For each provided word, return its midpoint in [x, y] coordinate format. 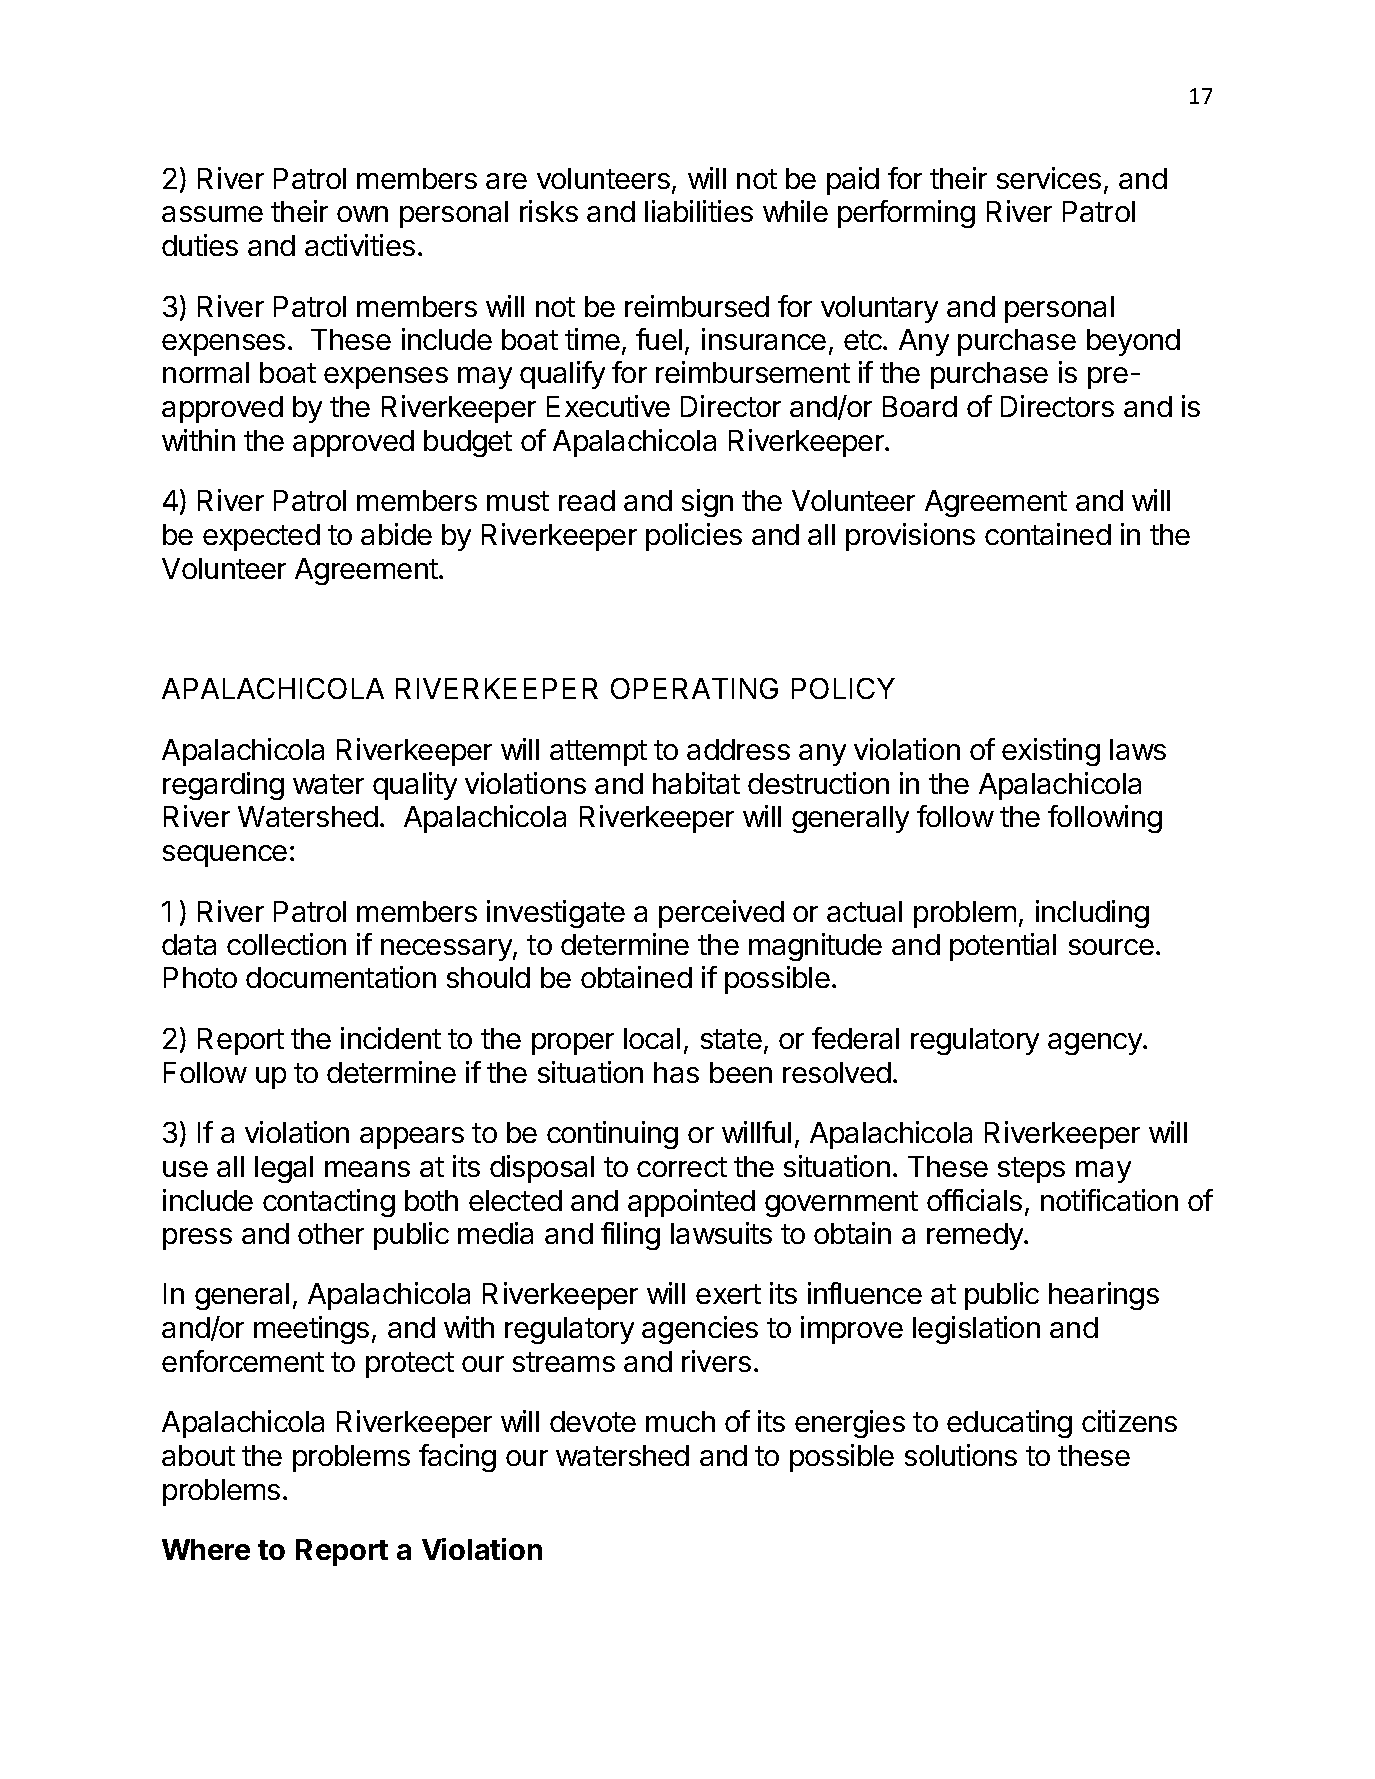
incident [391, 1038]
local [652, 1038]
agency [1096, 1044]
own [362, 214]
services [1049, 178]
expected [261, 537]
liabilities [699, 211]
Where [206, 1549]
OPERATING [694, 688]
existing [1051, 752]
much [680, 1421]
